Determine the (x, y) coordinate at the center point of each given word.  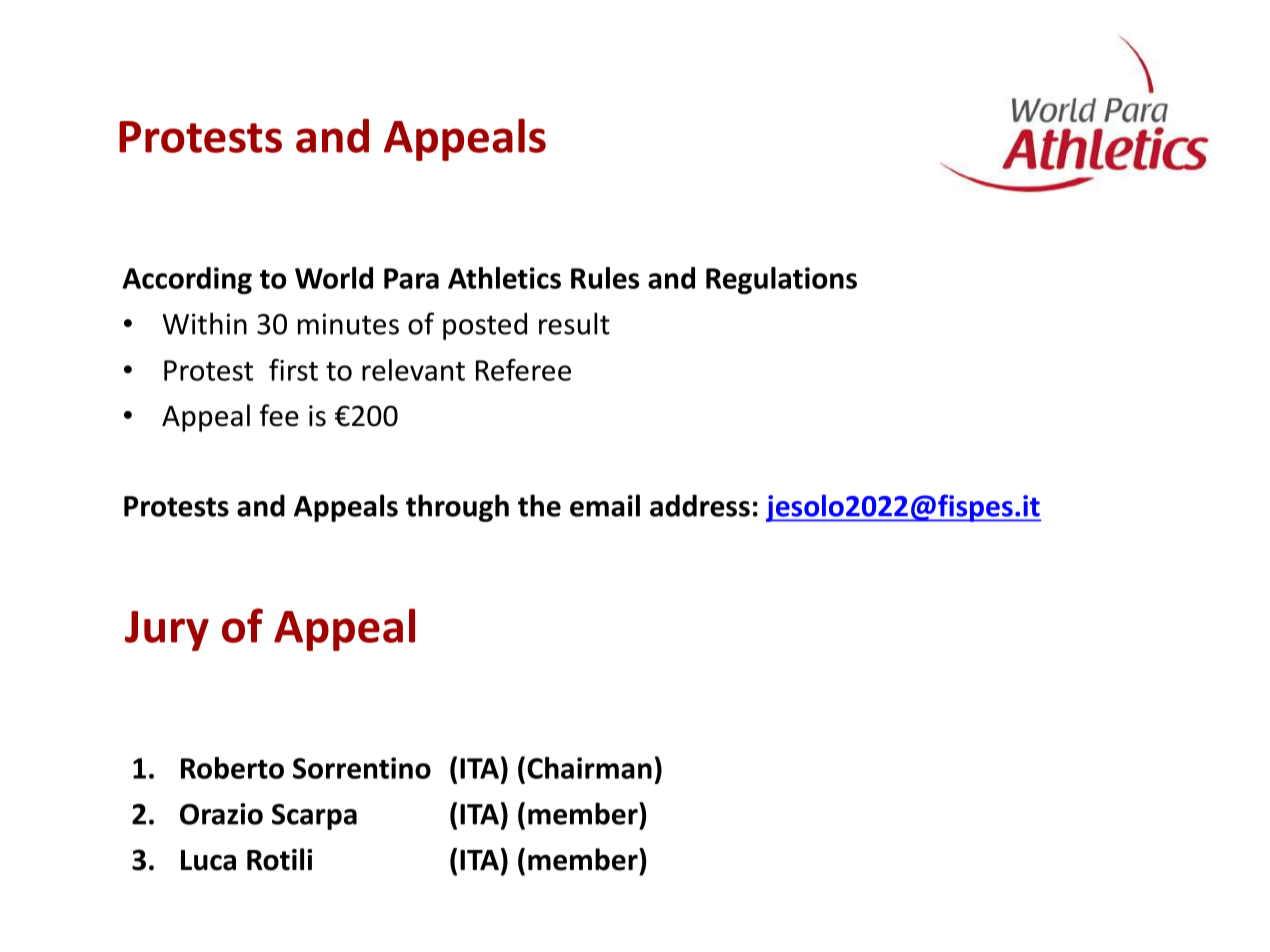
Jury (167, 631)
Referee (523, 370)
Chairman (589, 768)
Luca (208, 860)
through (457, 508)
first (293, 370)
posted (485, 326)
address (700, 505)
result (574, 323)
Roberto (232, 768)
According (187, 280)
